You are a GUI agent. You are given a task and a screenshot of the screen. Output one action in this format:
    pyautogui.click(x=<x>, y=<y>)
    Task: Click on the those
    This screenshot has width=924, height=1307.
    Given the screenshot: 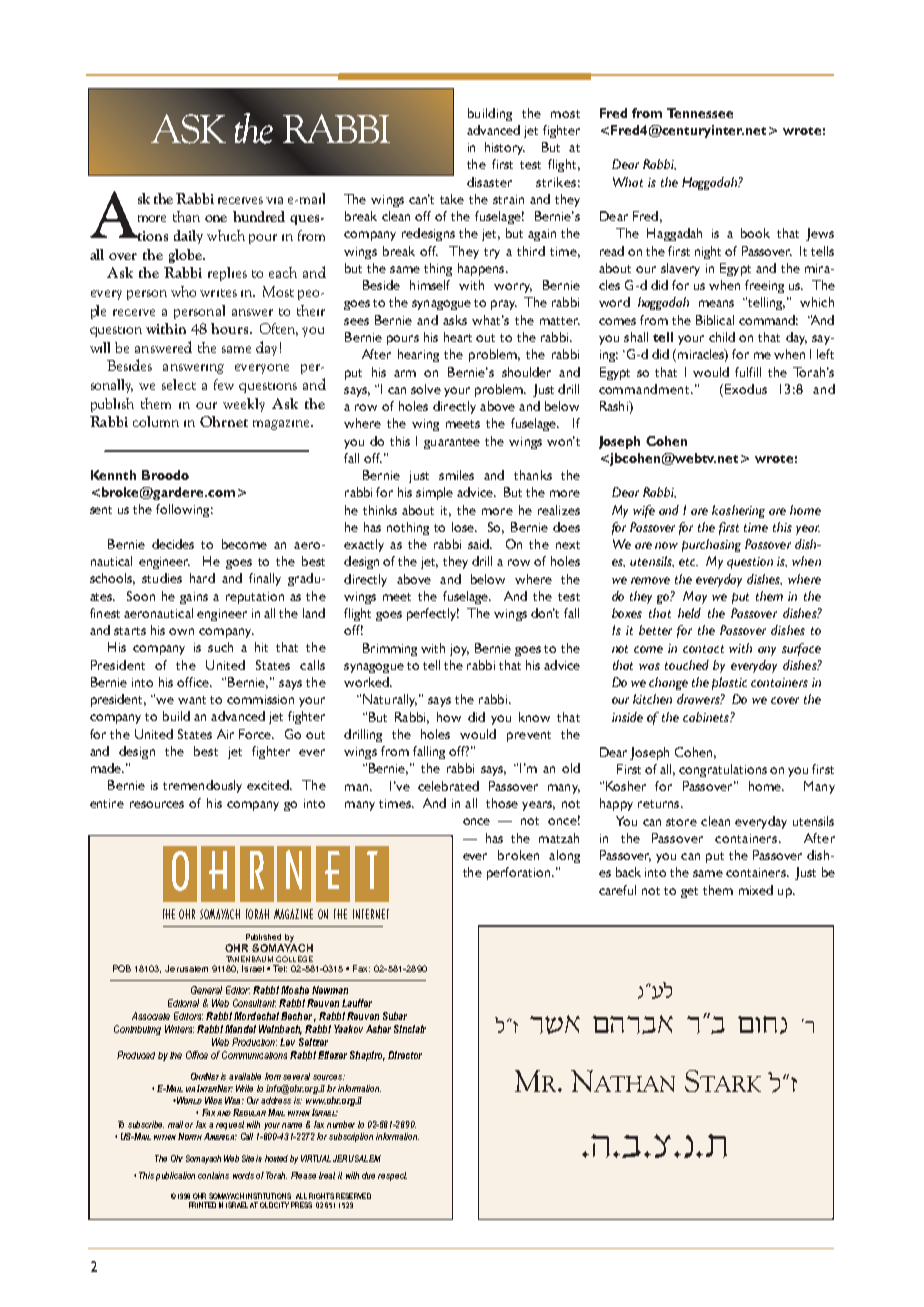 What is the action you would take?
    pyautogui.click(x=502, y=803)
